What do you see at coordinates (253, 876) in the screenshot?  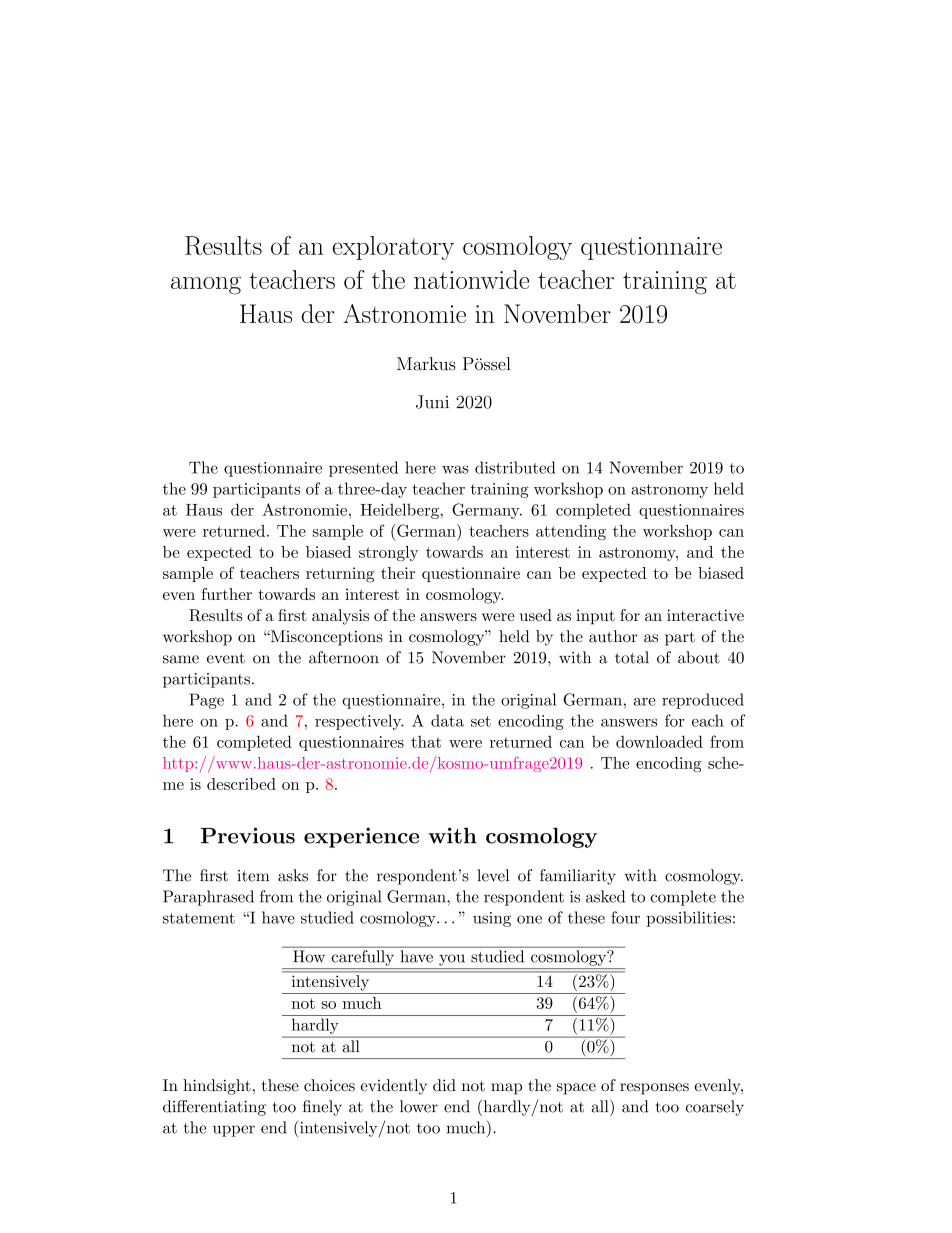 I see `item` at bounding box center [253, 876].
